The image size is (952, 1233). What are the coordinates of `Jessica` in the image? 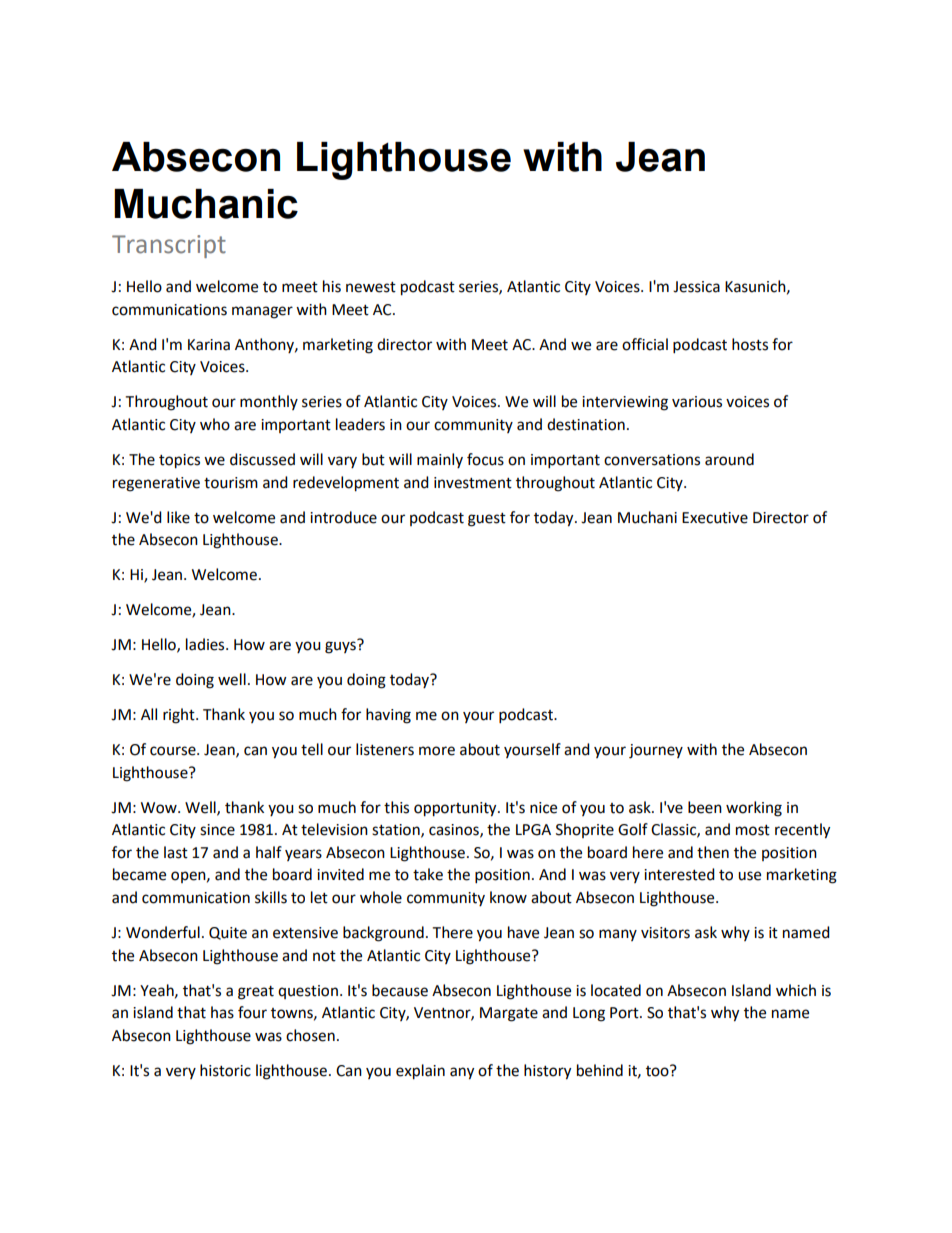 It's located at (696, 287).
